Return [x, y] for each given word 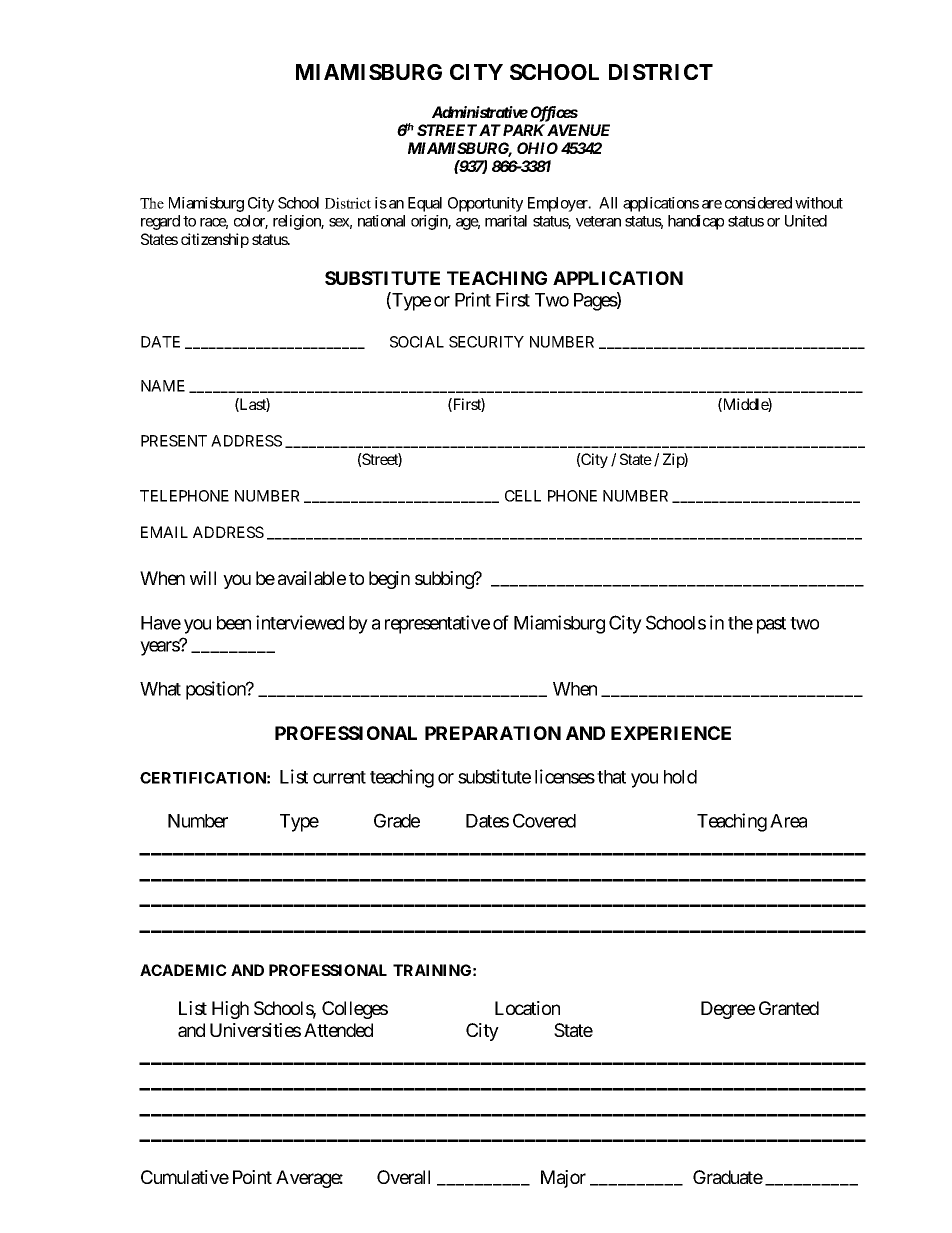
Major [563, 1179]
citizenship [215, 240]
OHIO [537, 148]
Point [252, 1177]
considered [758, 203]
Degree [728, 1010]
